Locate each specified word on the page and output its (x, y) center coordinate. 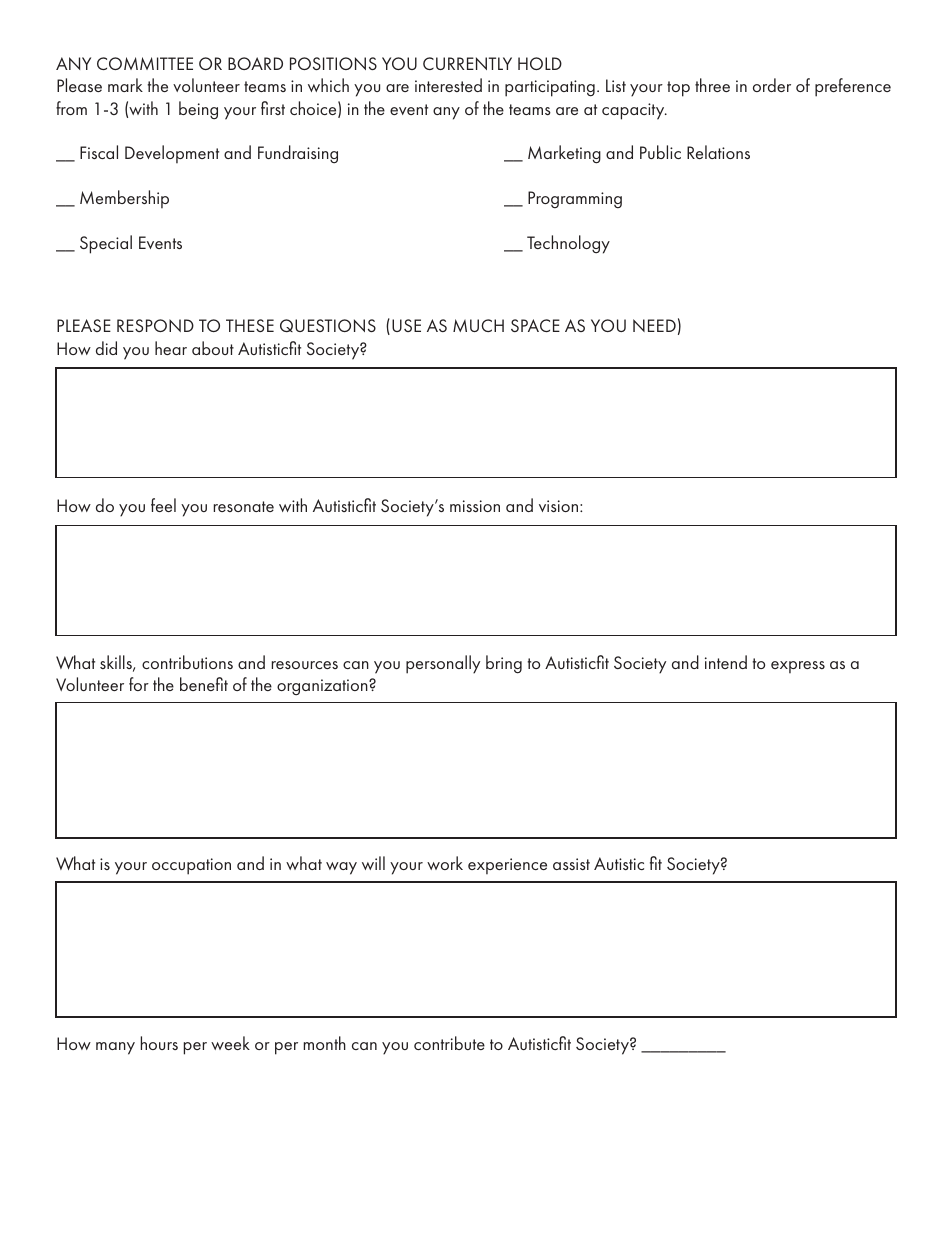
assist (571, 864)
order (772, 85)
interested (448, 85)
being (198, 110)
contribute (449, 1043)
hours (159, 1043)
